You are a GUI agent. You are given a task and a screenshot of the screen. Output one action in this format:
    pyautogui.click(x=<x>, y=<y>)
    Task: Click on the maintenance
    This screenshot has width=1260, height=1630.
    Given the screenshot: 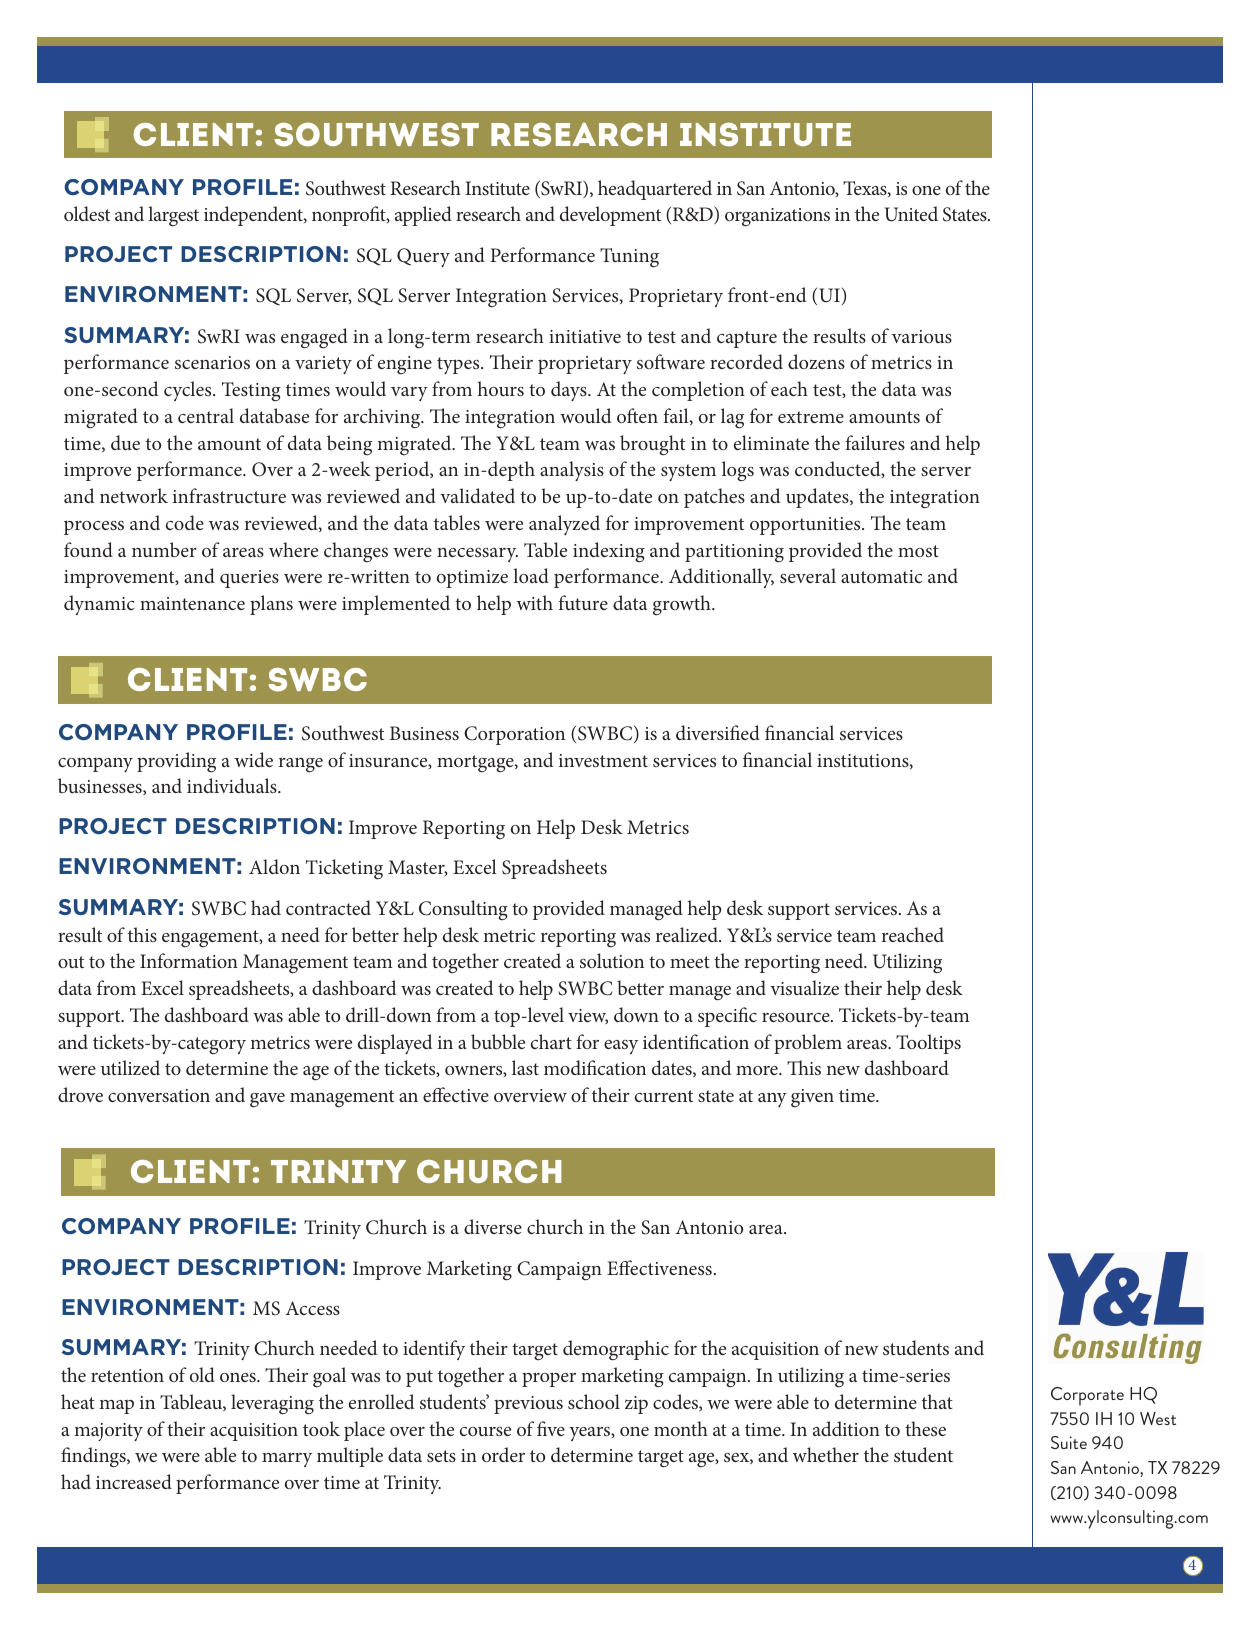 What is the action you would take?
    pyautogui.click(x=192, y=603)
